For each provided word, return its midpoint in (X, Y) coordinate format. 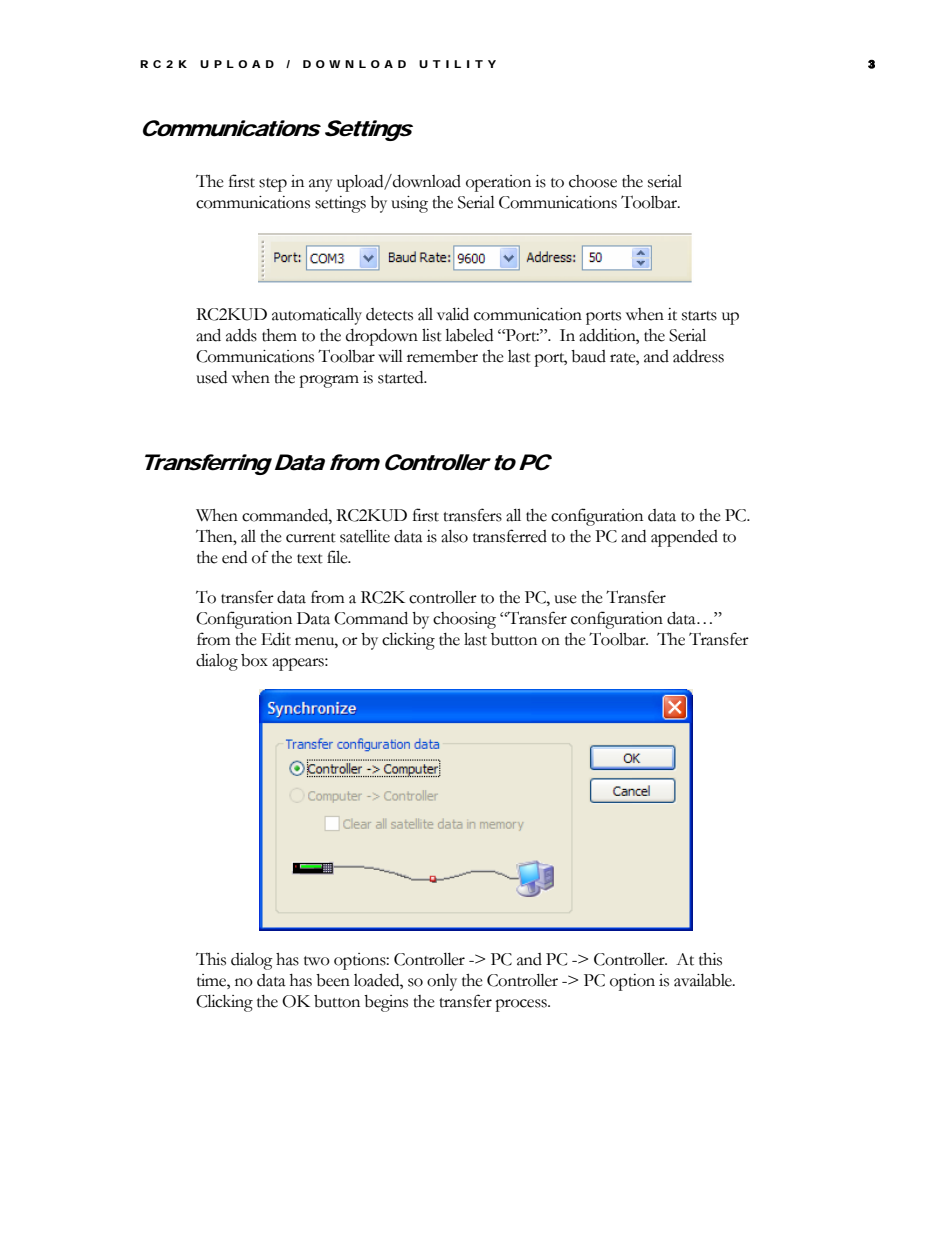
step (273, 185)
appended (684, 538)
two (317, 961)
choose (593, 181)
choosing (464, 620)
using (409, 204)
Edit (276, 639)
